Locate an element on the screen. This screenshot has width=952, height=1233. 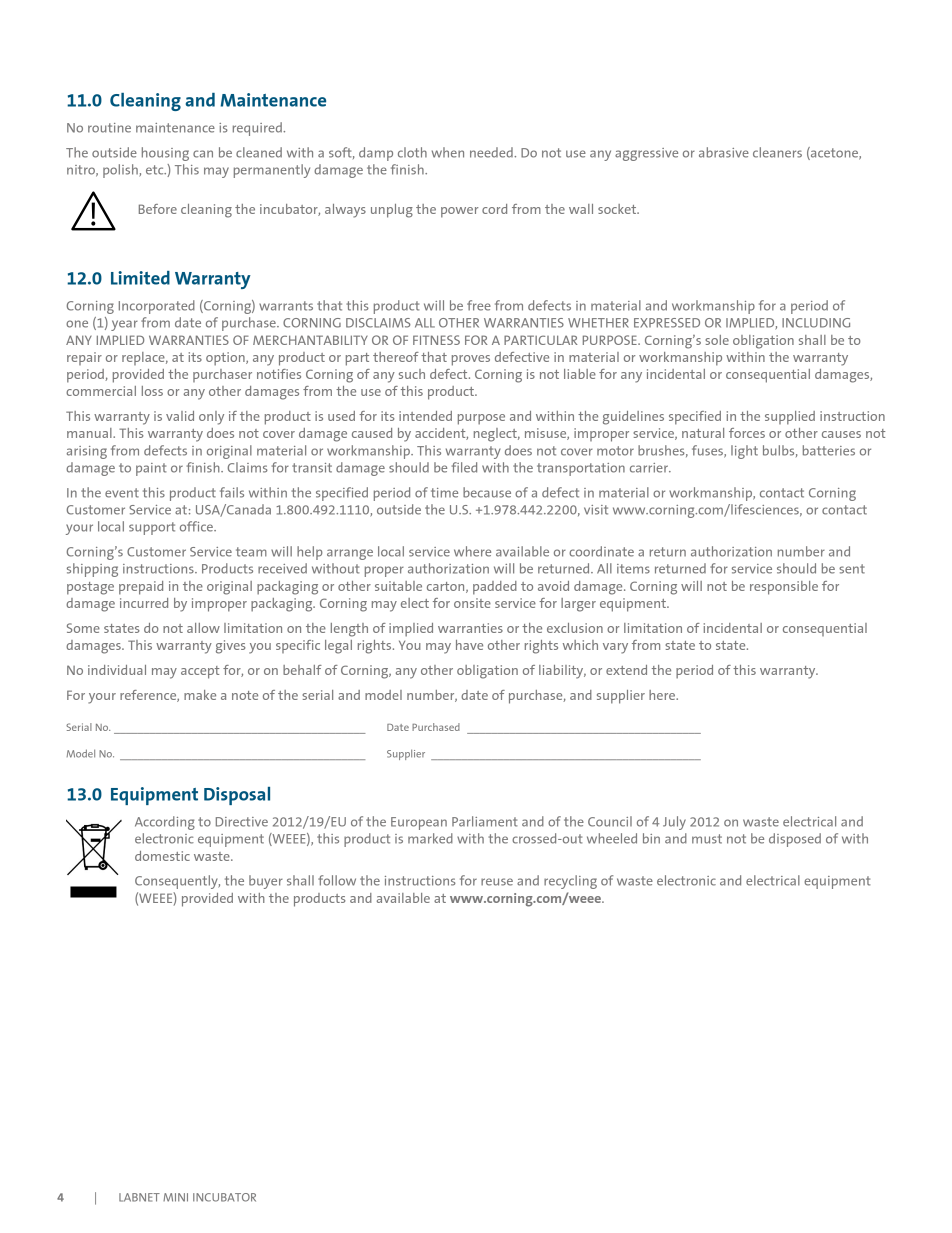
Parliament is located at coordinates (484, 821).
